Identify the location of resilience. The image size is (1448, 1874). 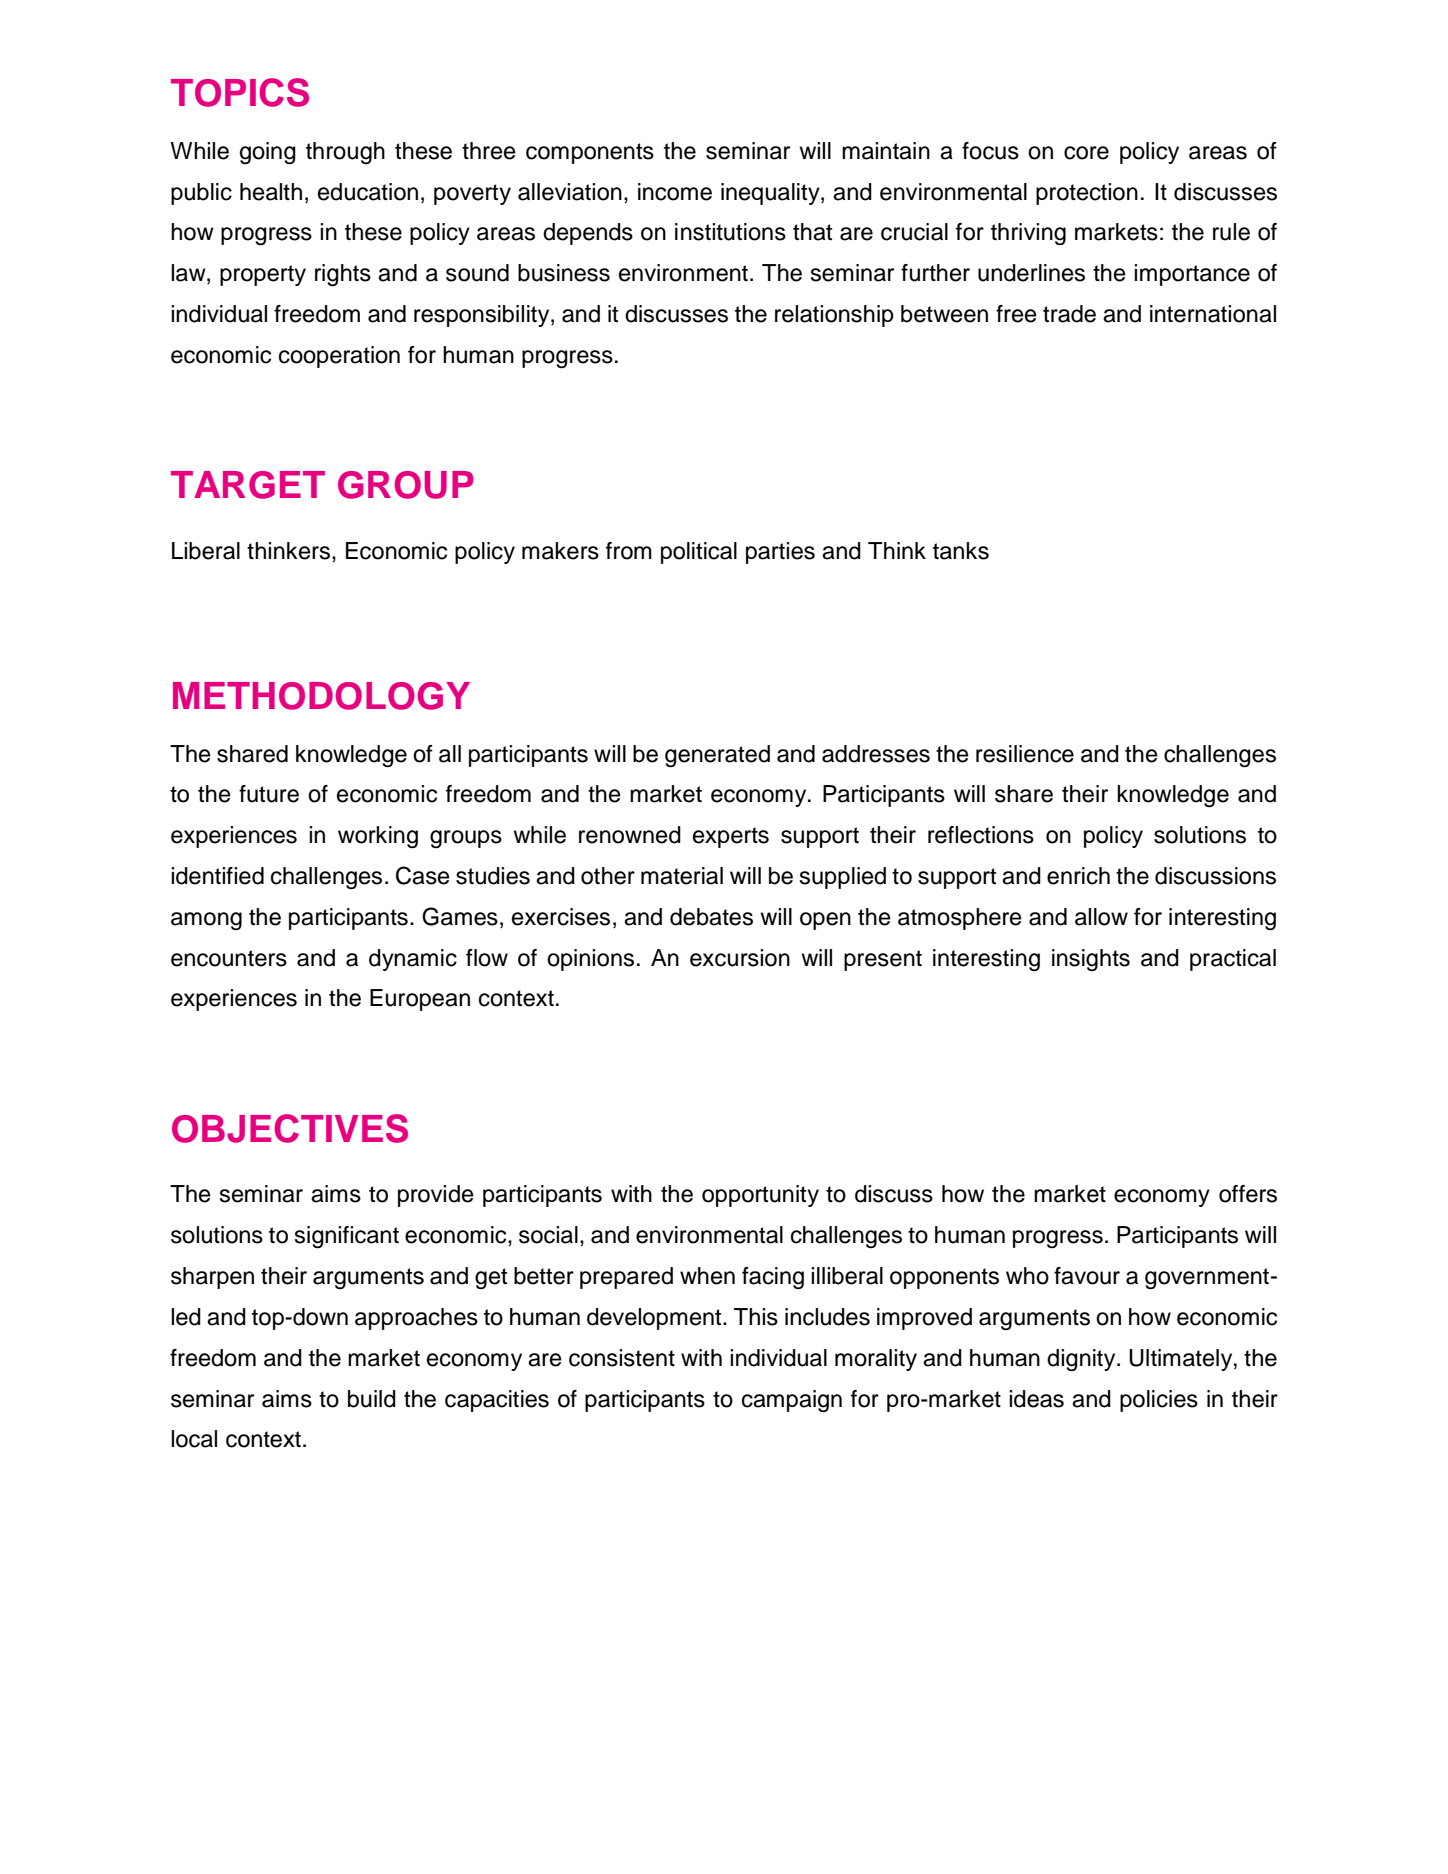
(1025, 754).
